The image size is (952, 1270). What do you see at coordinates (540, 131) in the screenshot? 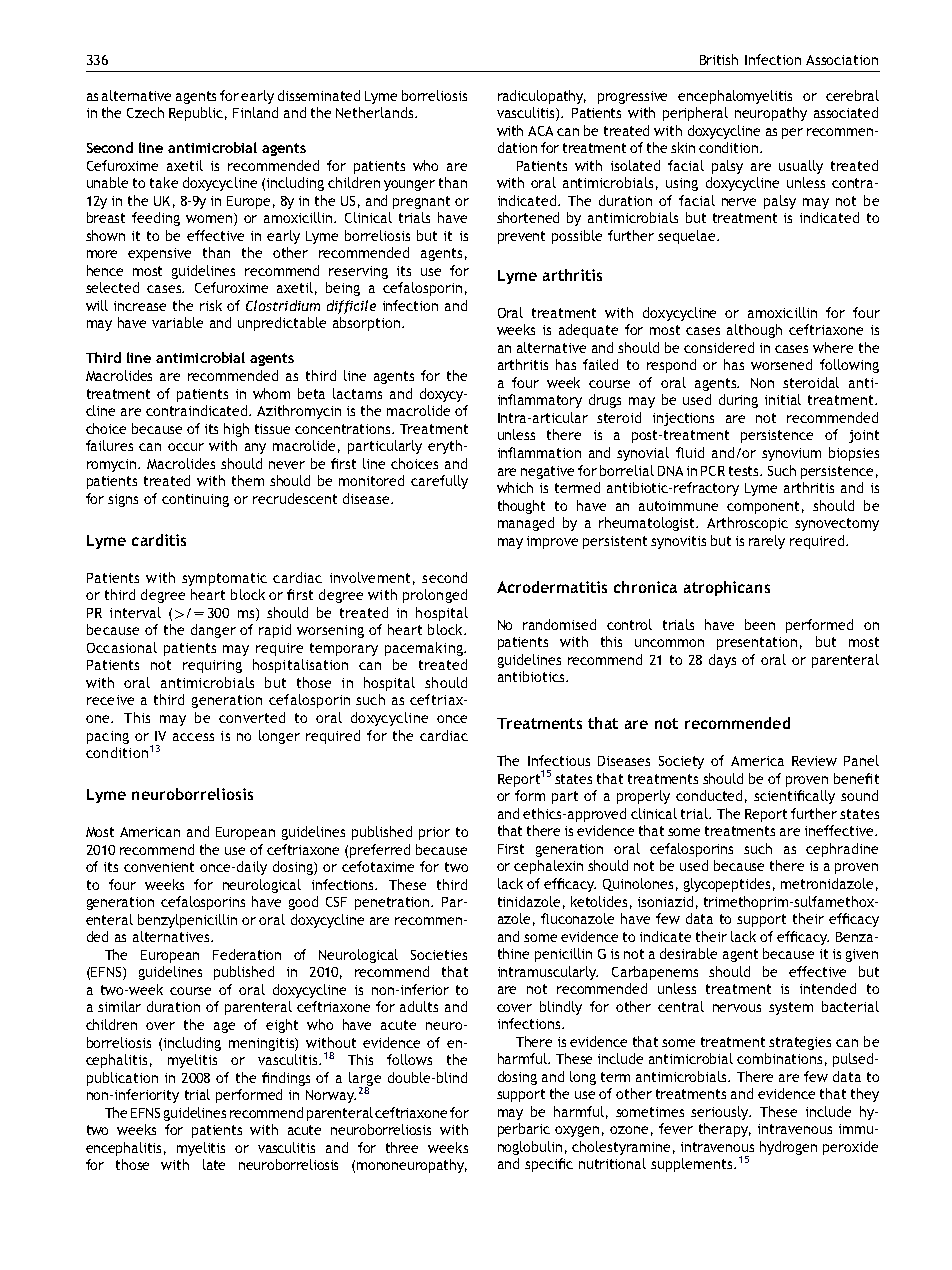
I see `ACA` at bounding box center [540, 131].
